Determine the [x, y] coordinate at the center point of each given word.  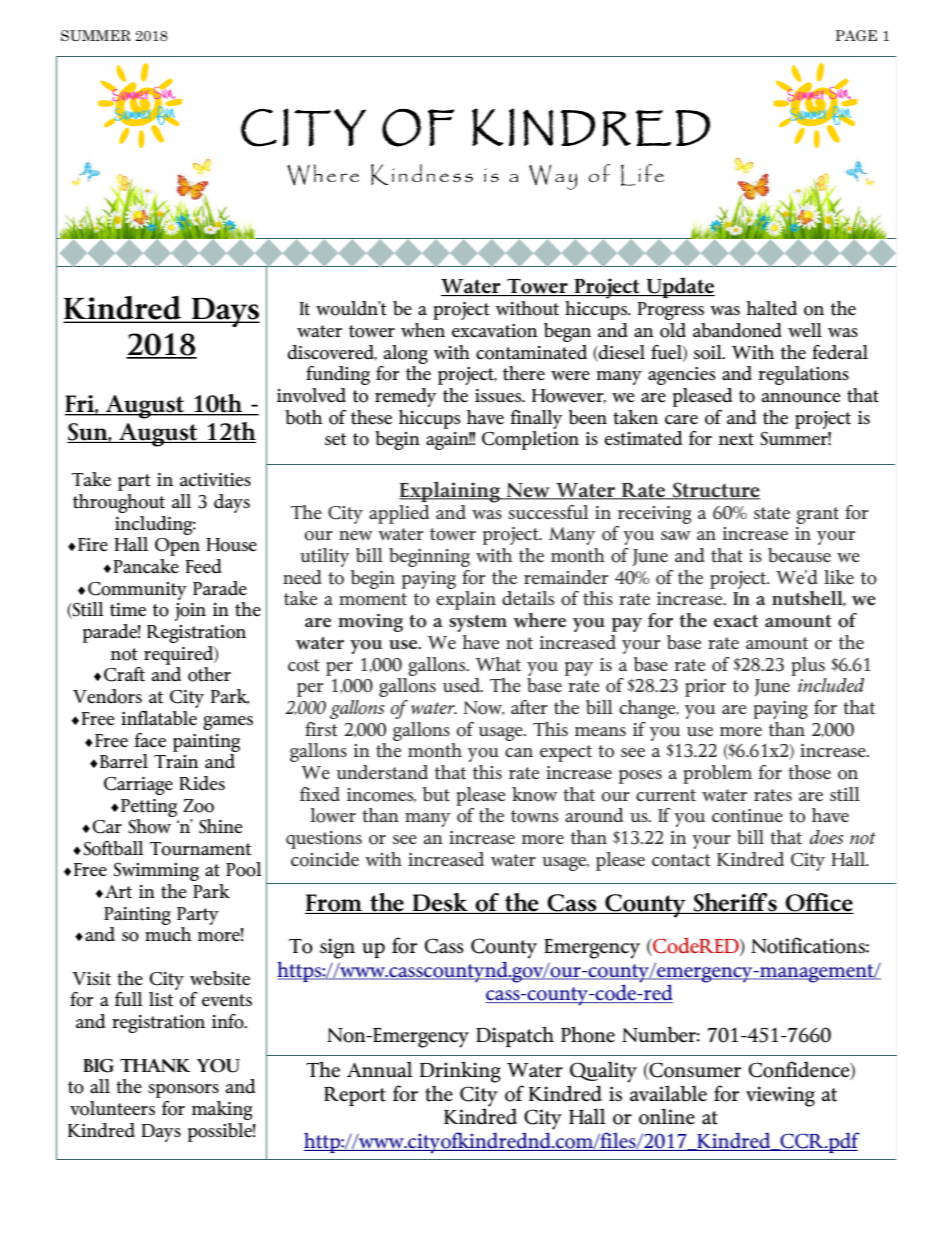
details [528, 598]
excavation [494, 331]
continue [747, 816]
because [799, 555]
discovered [332, 353]
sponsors [183, 1091]
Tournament [200, 849]
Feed [204, 566]
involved [311, 395]
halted [772, 308]
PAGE [856, 35]
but [436, 794]
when [423, 330]
